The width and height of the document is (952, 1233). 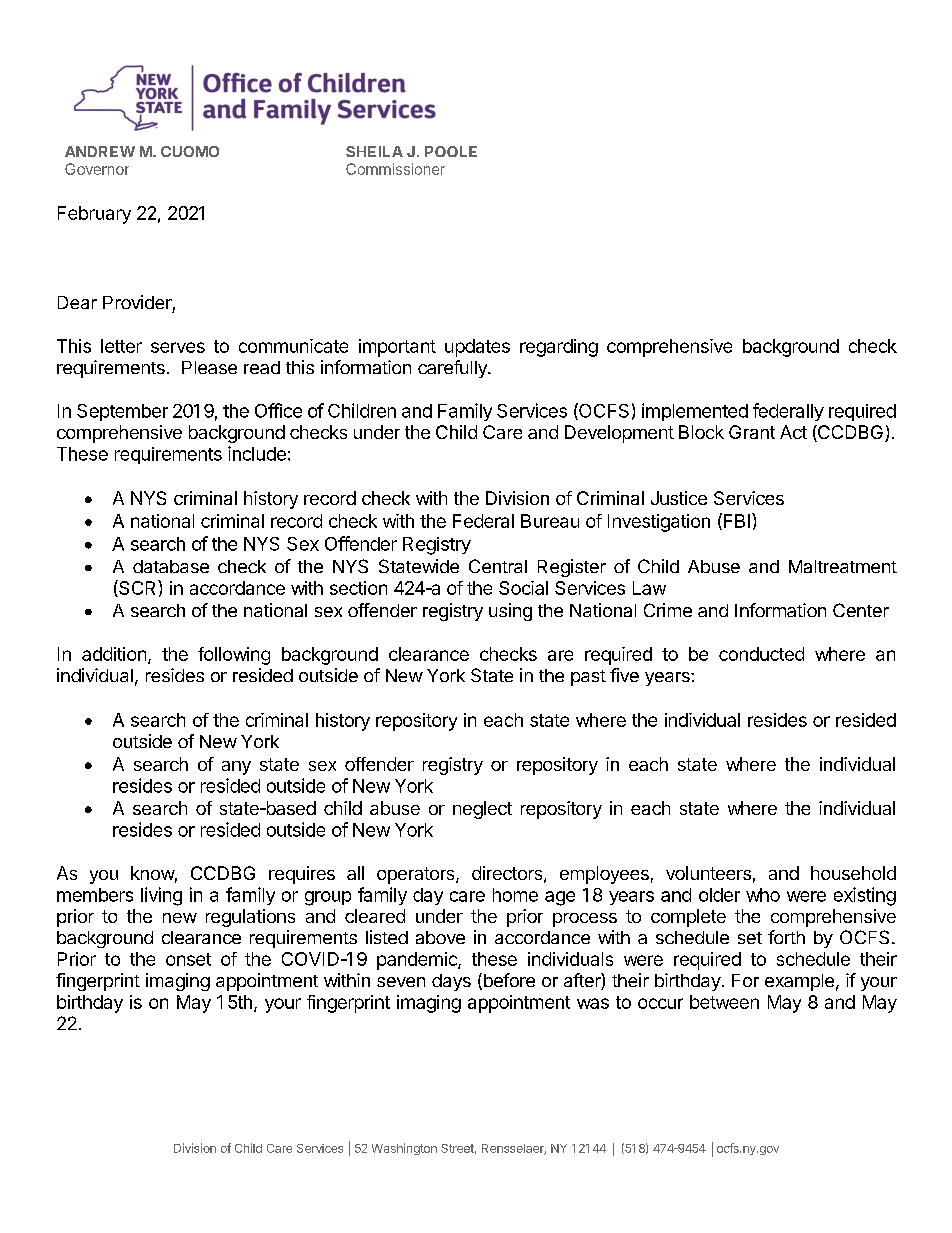 I want to click on conducted, so click(x=761, y=654).
